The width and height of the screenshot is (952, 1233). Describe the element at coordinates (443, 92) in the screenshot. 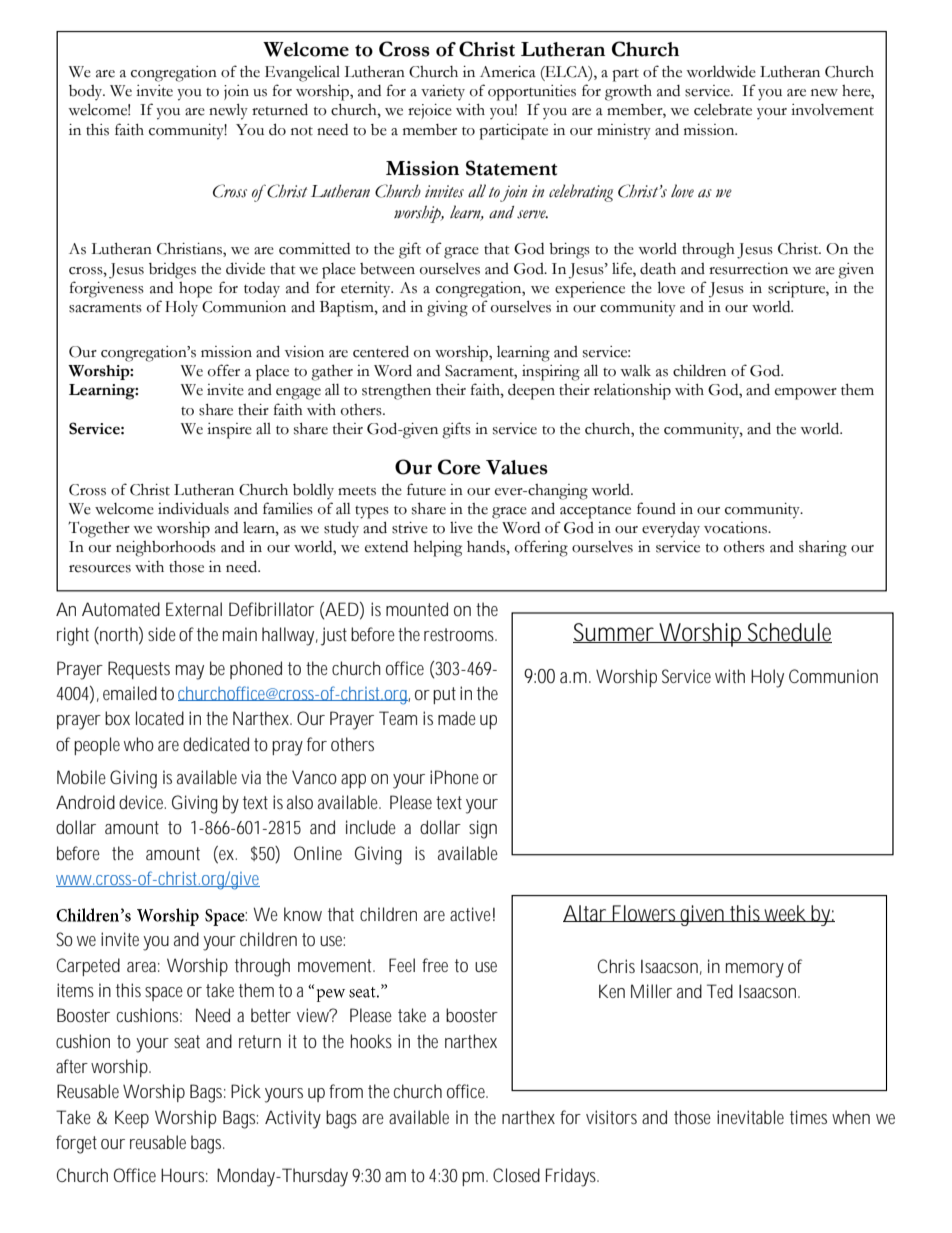

I see `variety` at that location.
